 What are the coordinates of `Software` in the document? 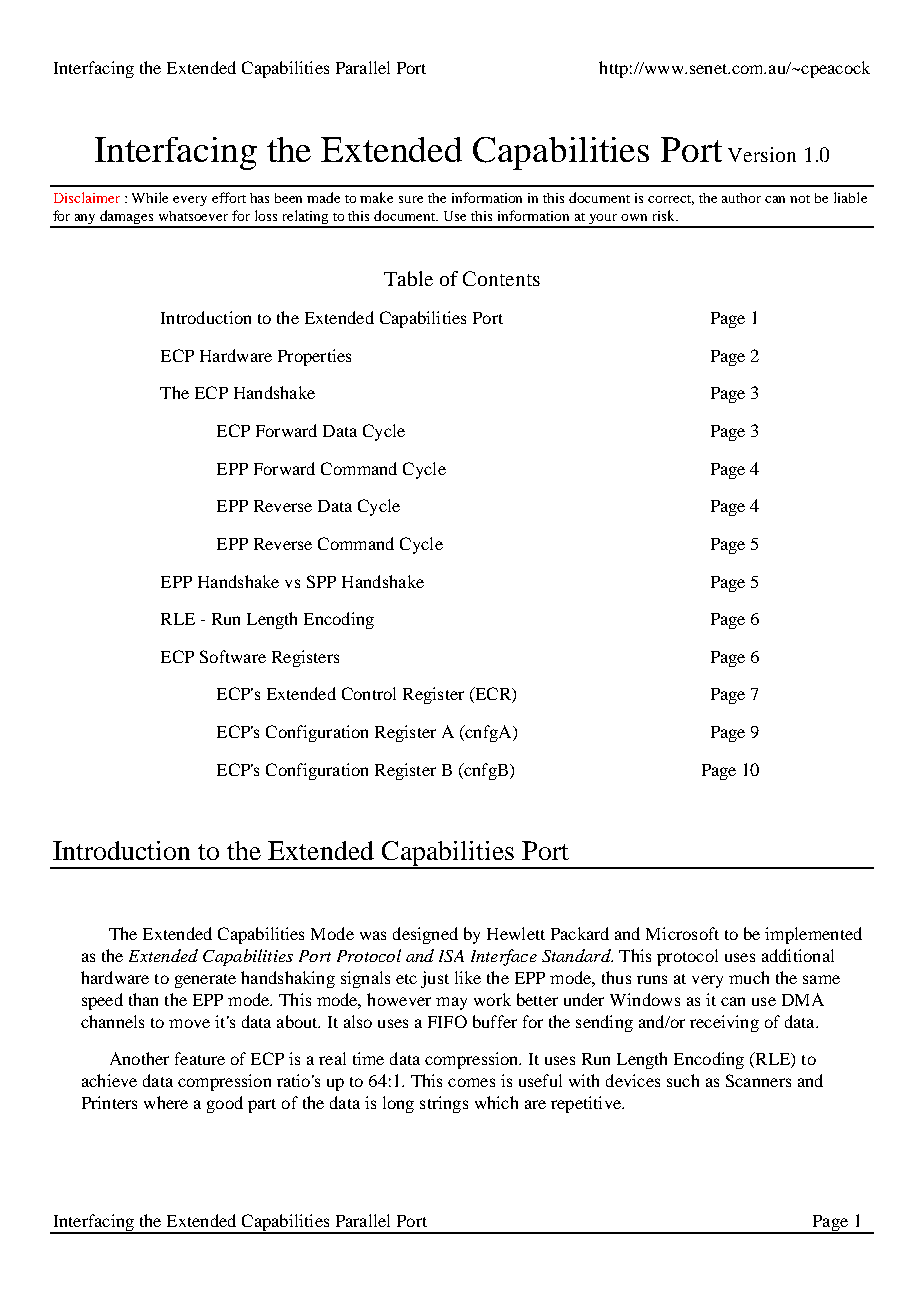 It's located at (233, 656).
